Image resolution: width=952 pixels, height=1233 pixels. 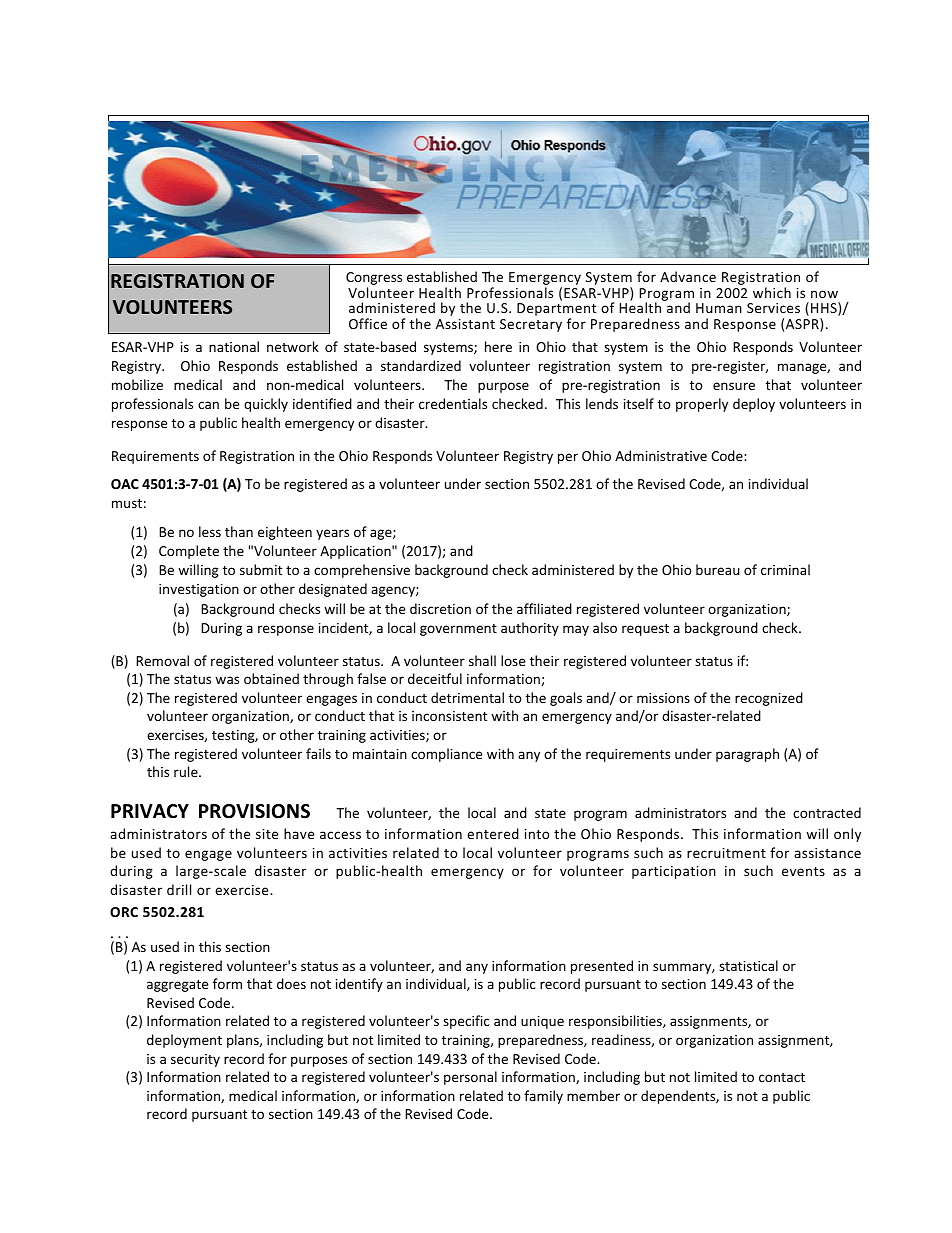 I want to click on personal, so click(x=470, y=1078).
